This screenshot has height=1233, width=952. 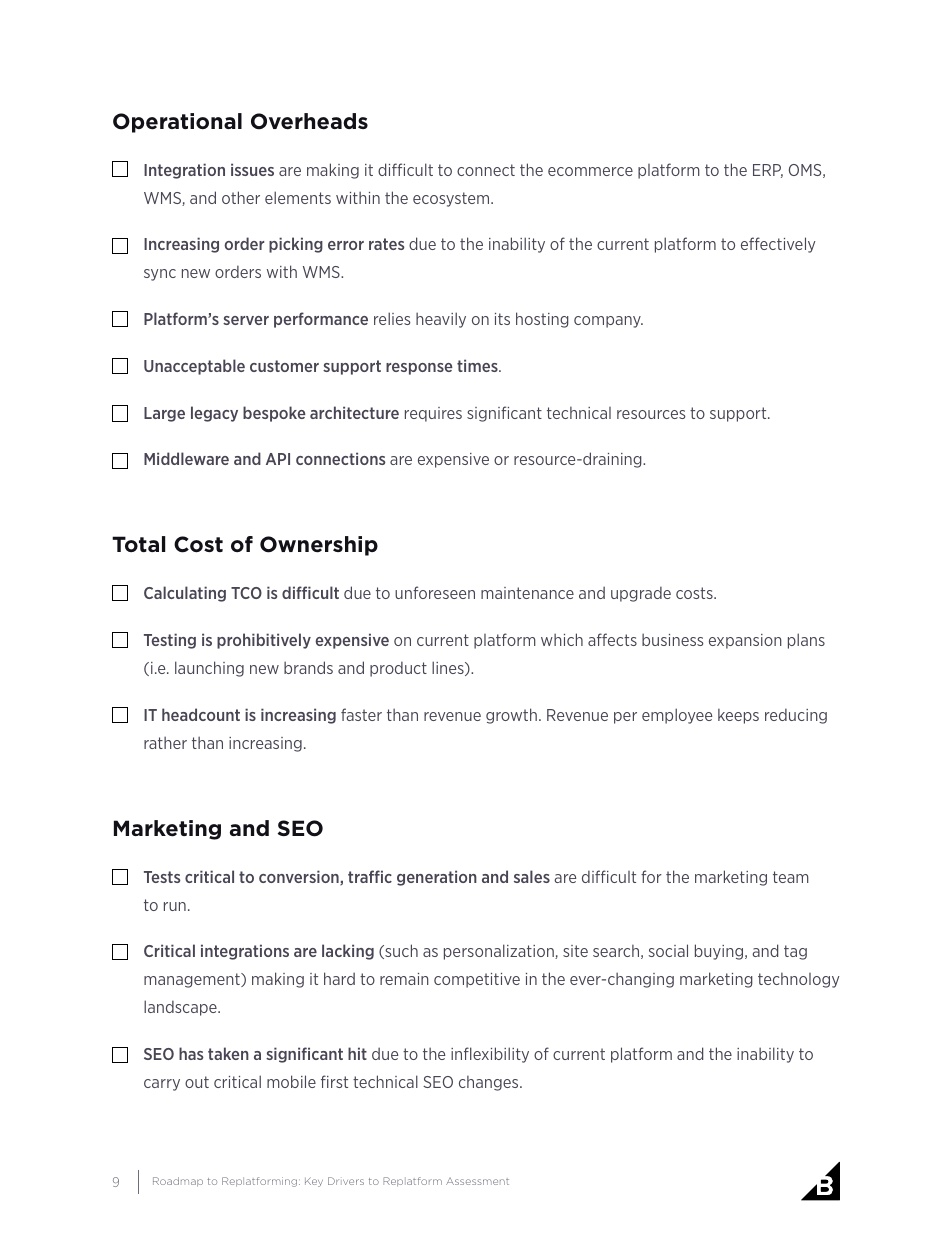 I want to click on Roadmap, so click(x=178, y=1182).
